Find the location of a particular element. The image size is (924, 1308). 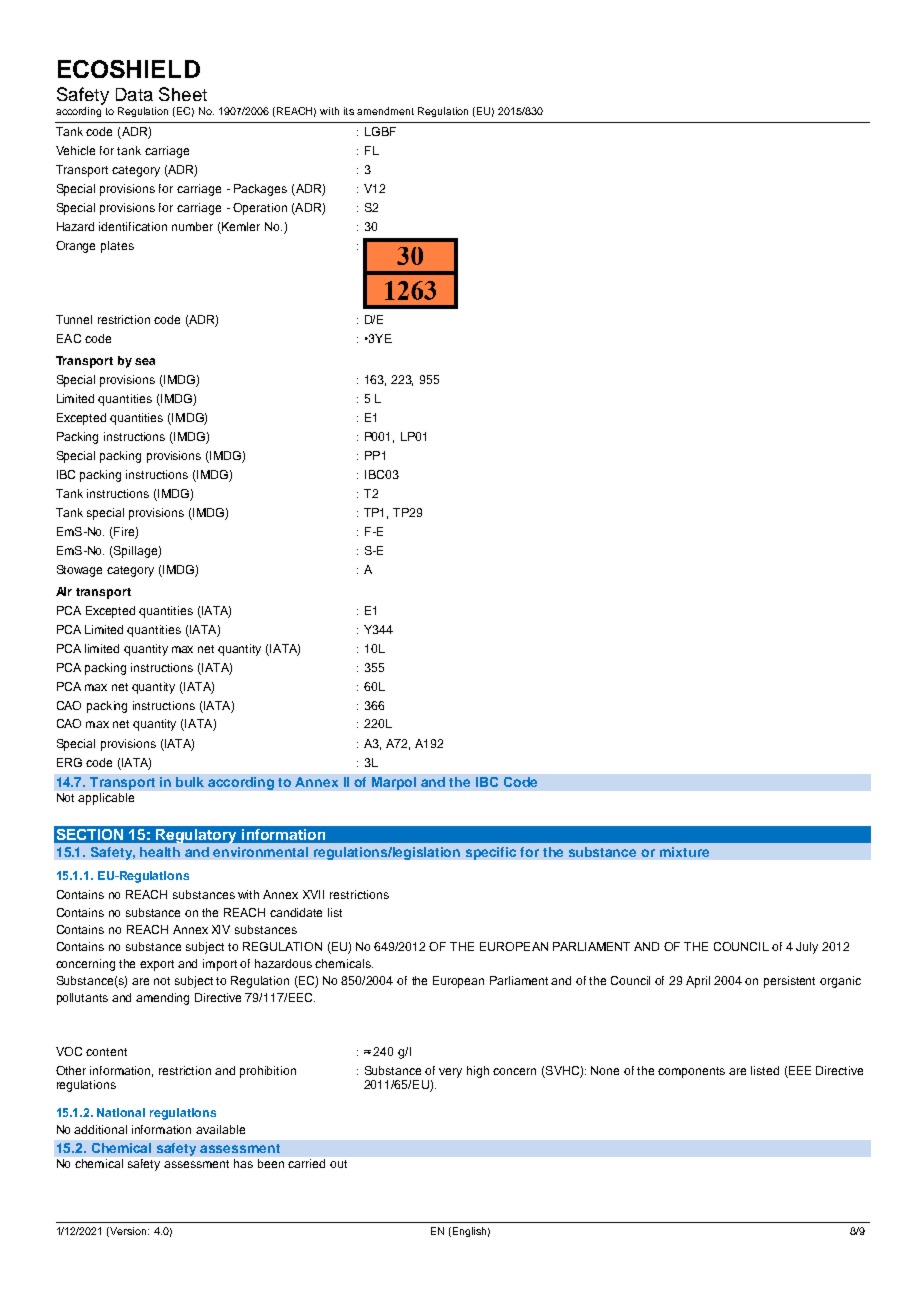

July is located at coordinates (807, 948).
